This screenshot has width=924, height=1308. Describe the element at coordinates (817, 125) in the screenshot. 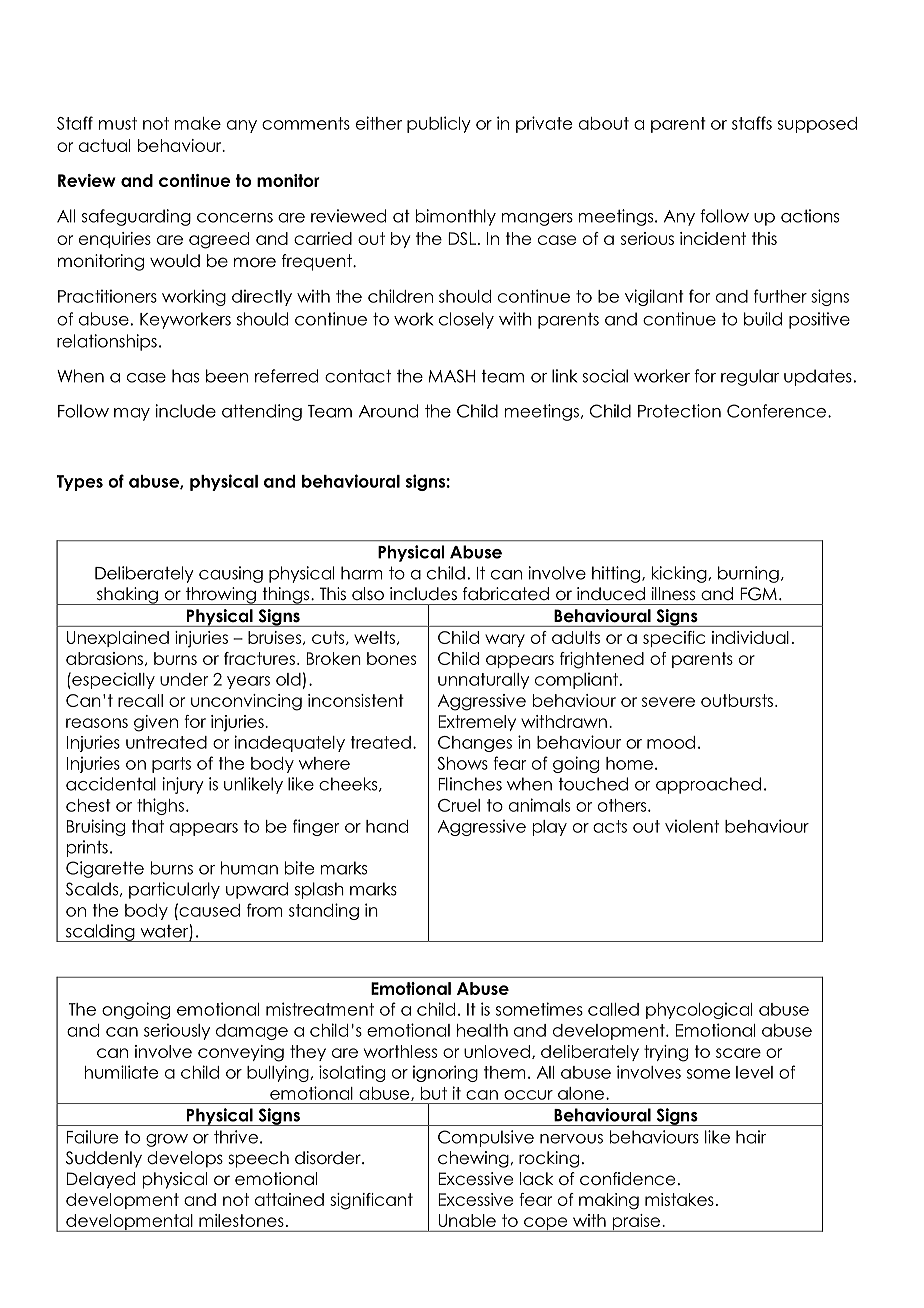

I see `supposed` at that location.
